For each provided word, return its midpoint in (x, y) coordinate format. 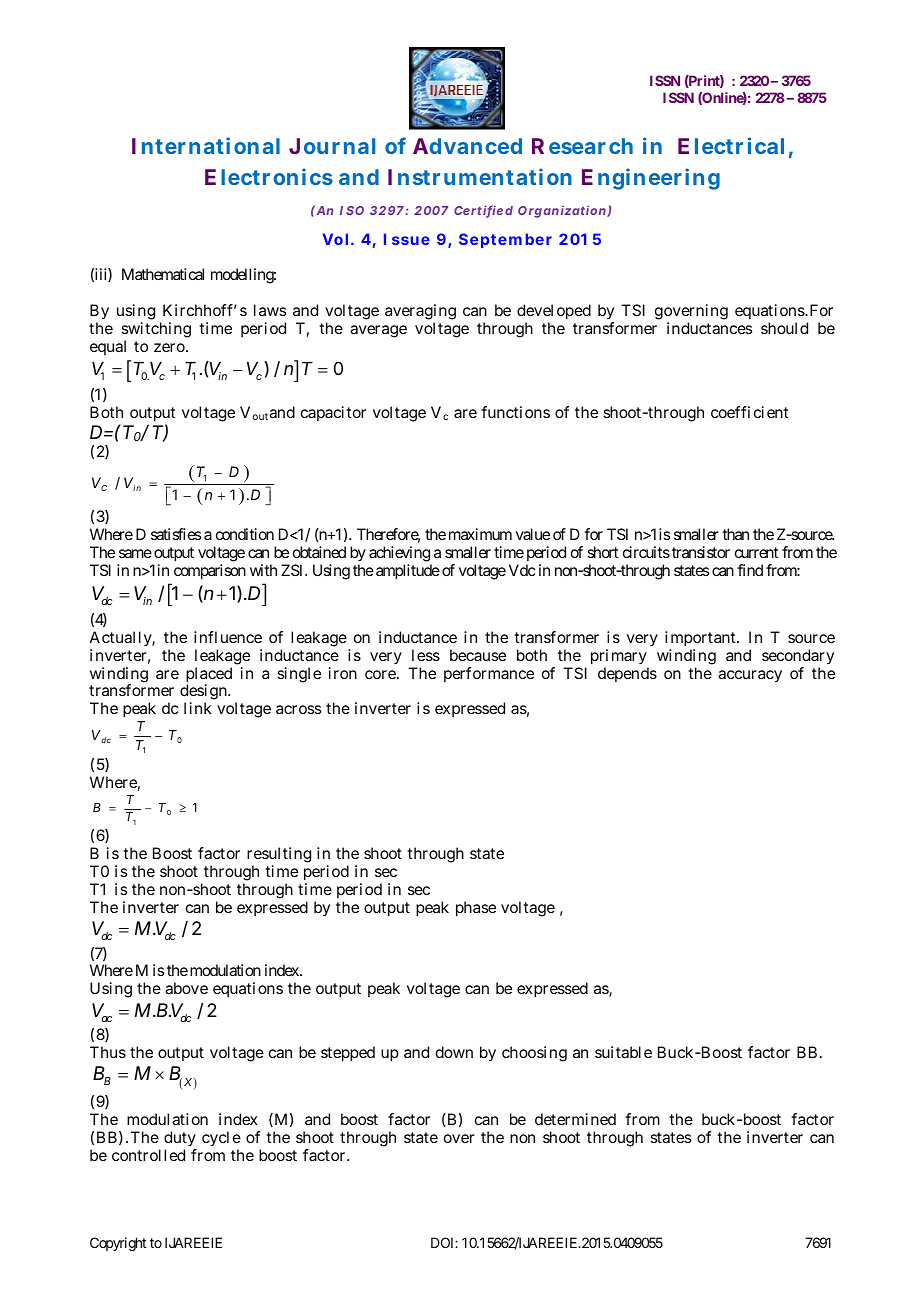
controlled (148, 1155)
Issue (407, 239)
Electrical (731, 145)
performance (489, 674)
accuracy (750, 676)
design (203, 693)
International (206, 145)
